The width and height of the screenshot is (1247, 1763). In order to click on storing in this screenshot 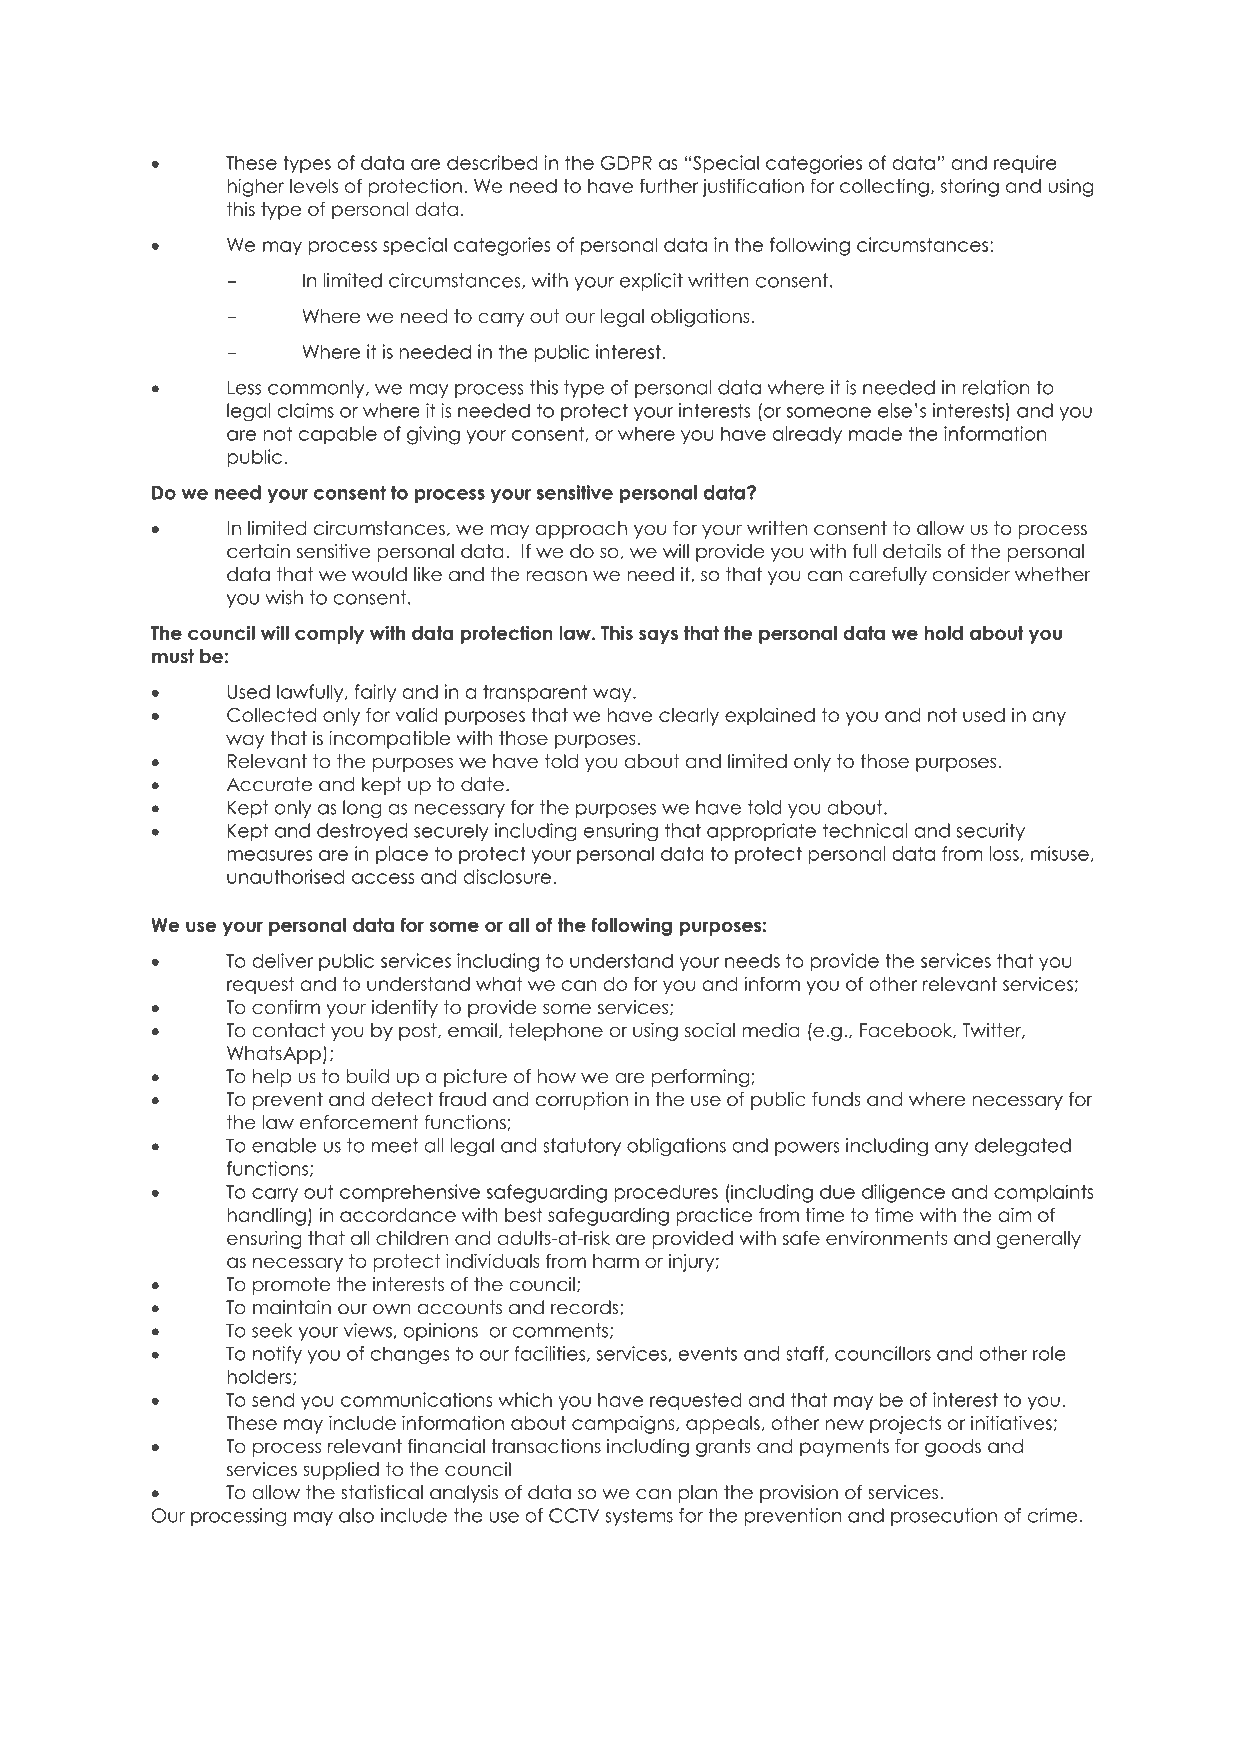, I will do `click(970, 187)`.
